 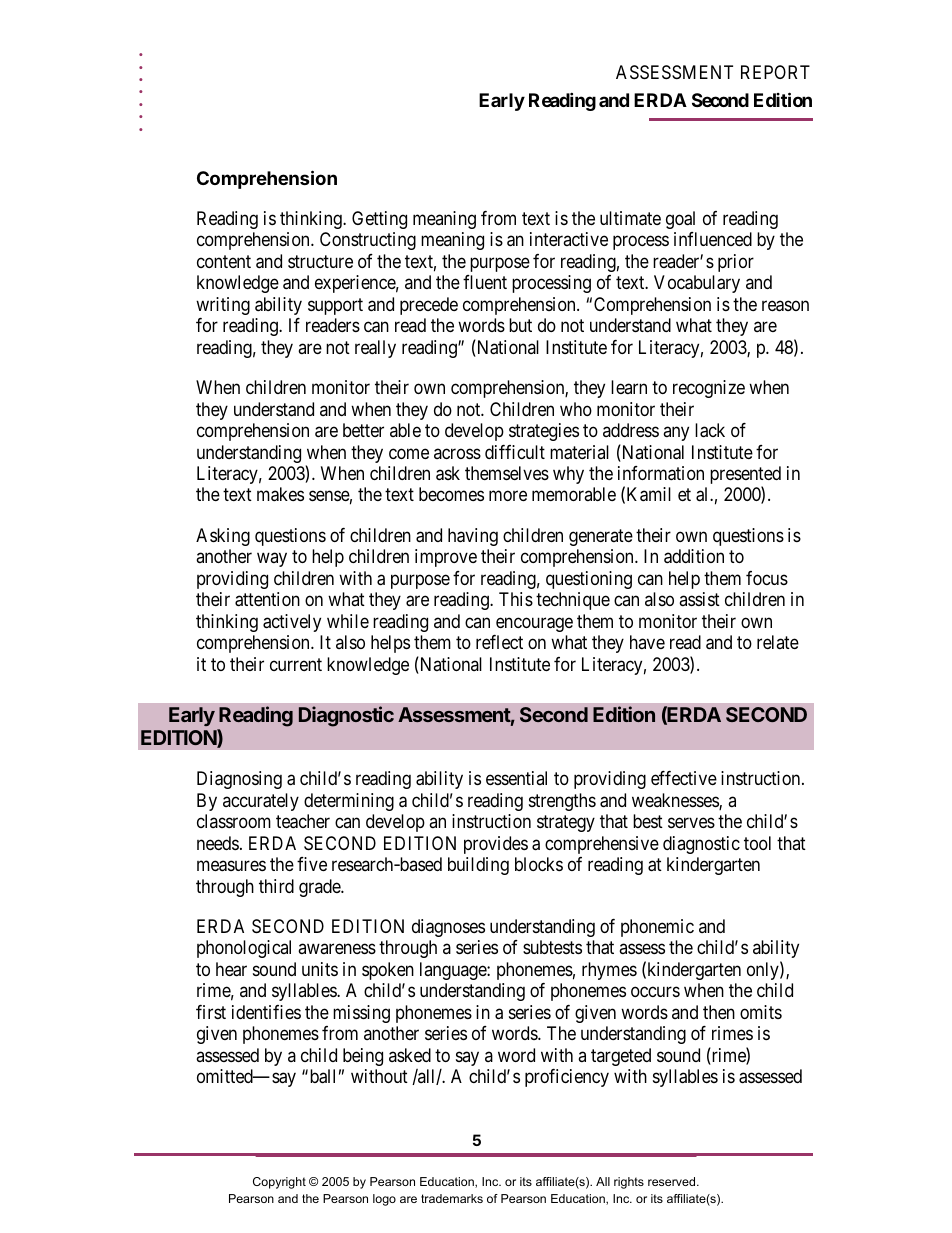 I want to click on Copyright, so click(x=279, y=1183).
